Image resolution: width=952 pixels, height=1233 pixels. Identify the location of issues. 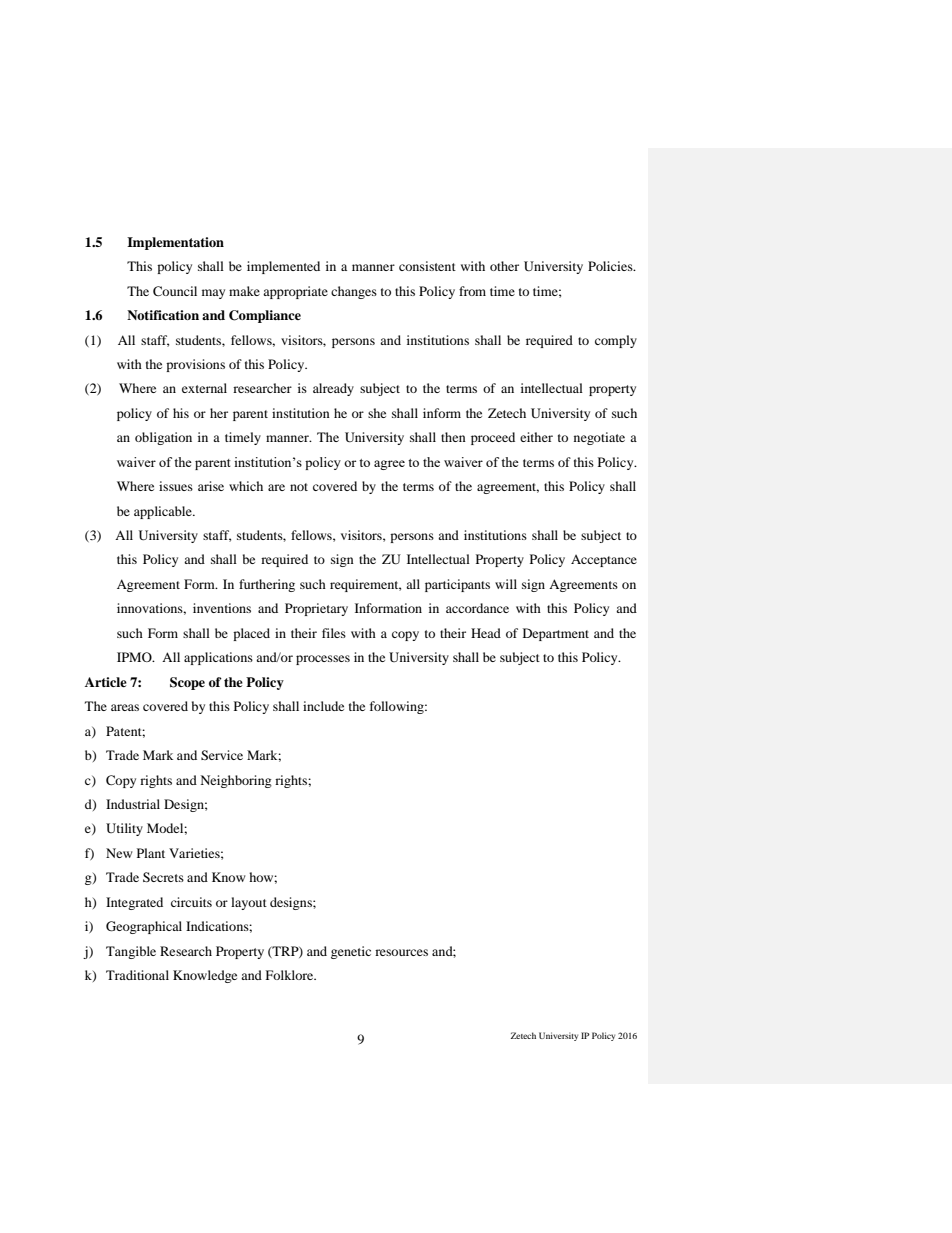
(176, 486).
